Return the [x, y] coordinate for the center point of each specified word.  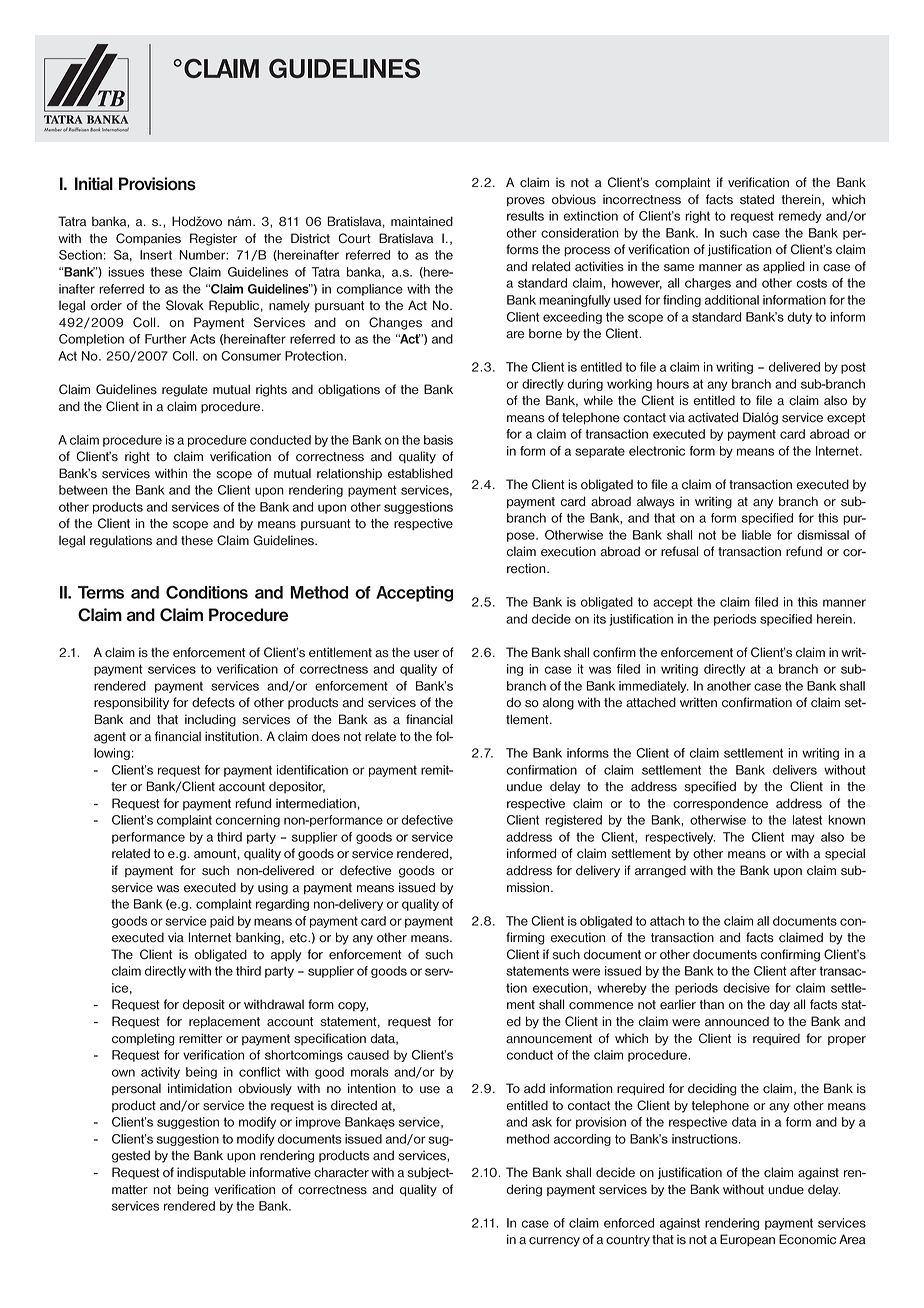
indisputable [211, 1173]
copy [353, 1007]
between [83, 490]
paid [222, 922]
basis [438, 440]
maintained [422, 221]
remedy [800, 217]
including [210, 720]
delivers [795, 770]
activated [713, 417]
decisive [746, 988]
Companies [148, 239]
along [558, 703]
